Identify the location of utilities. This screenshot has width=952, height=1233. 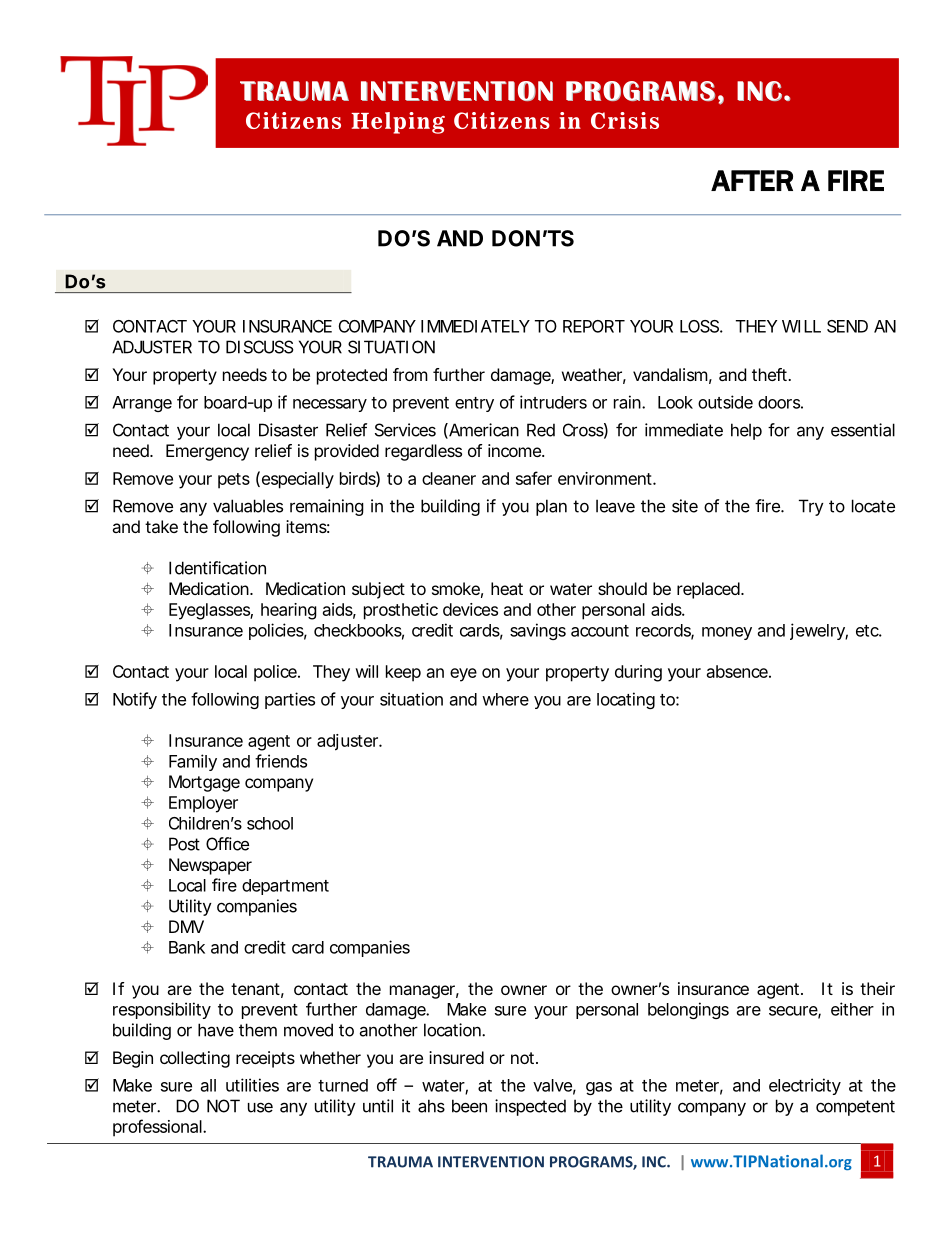
(252, 1085).
